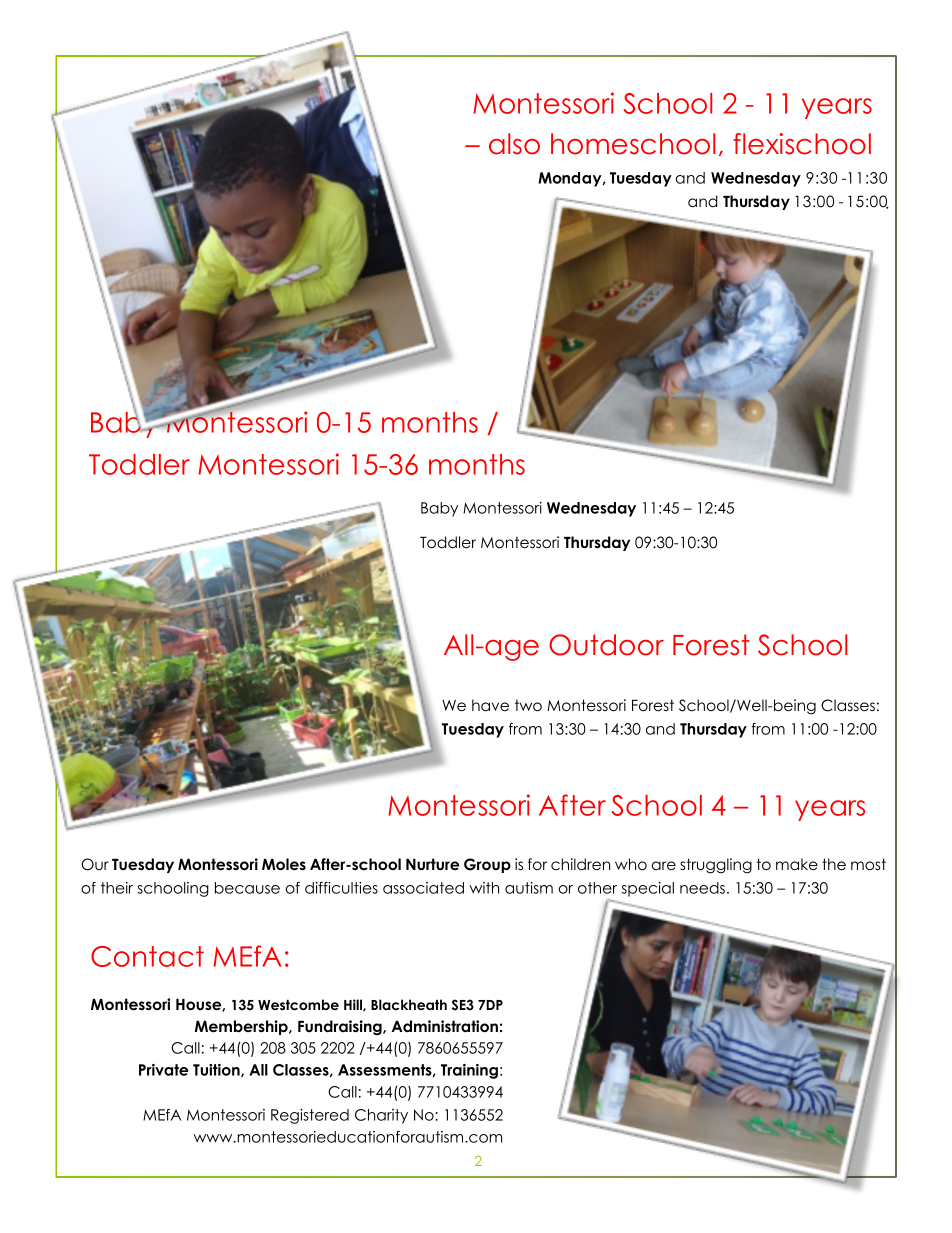 Image resolution: width=952 pixels, height=1233 pixels. Describe the element at coordinates (487, 865) in the page. I see `Group` at that location.
